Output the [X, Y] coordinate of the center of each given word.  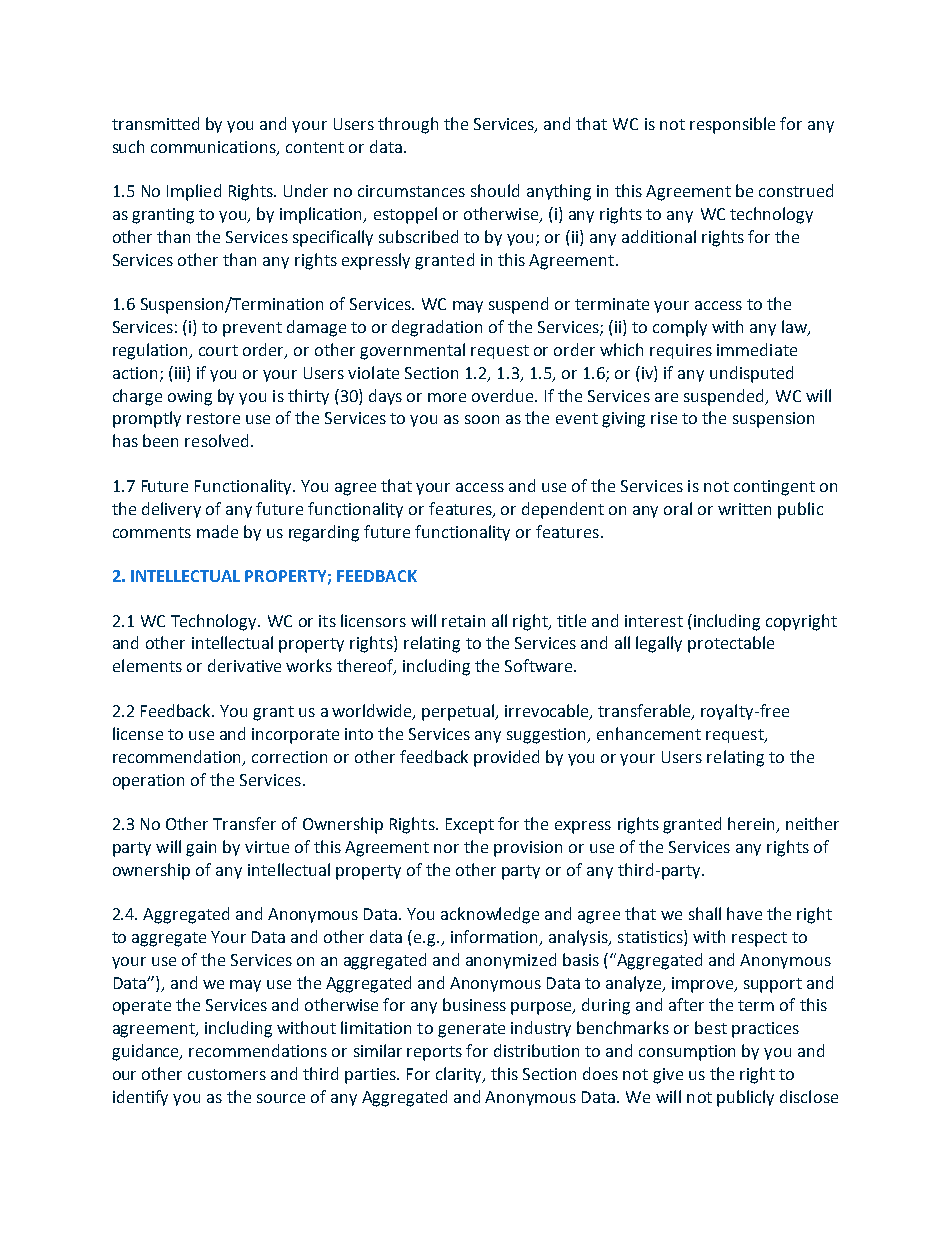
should [495, 190]
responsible [732, 125]
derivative [244, 665]
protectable [731, 644]
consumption [687, 1053]
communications [214, 148]
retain [463, 621]
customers [227, 1074]
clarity [460, 1075]
